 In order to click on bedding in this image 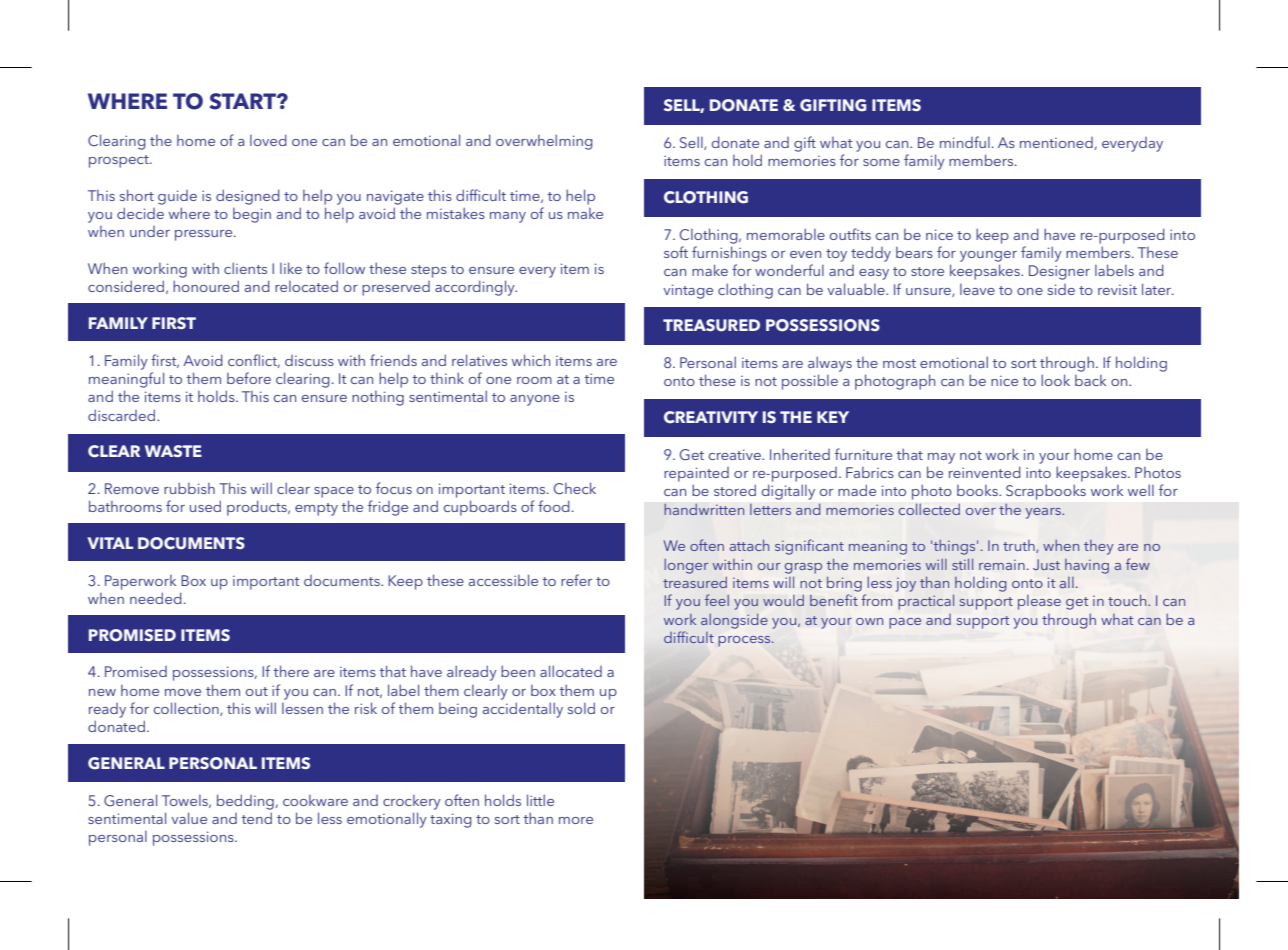, I will do `click(245, 802)`.
